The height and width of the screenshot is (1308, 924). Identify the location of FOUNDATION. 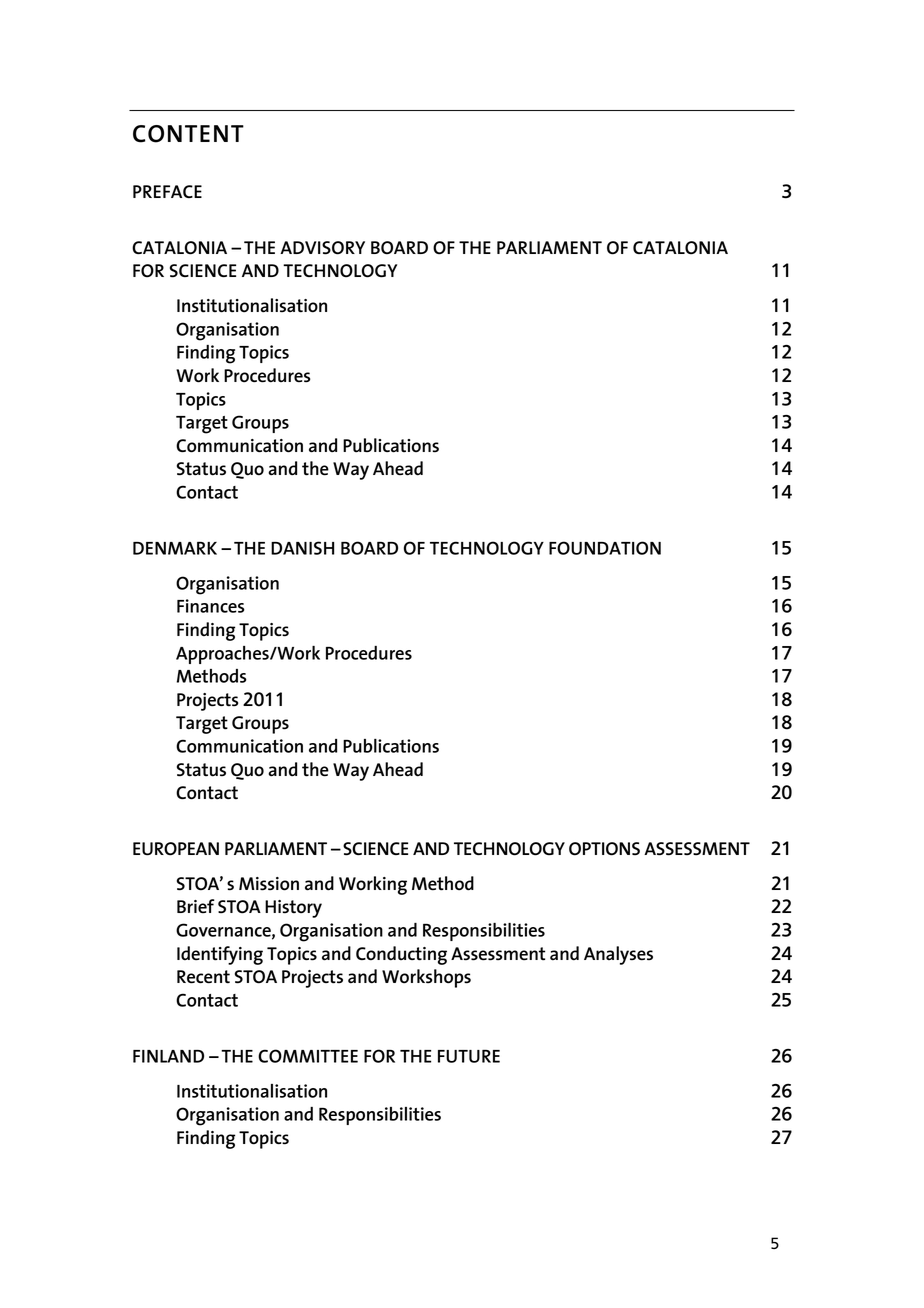
(605, 548).
